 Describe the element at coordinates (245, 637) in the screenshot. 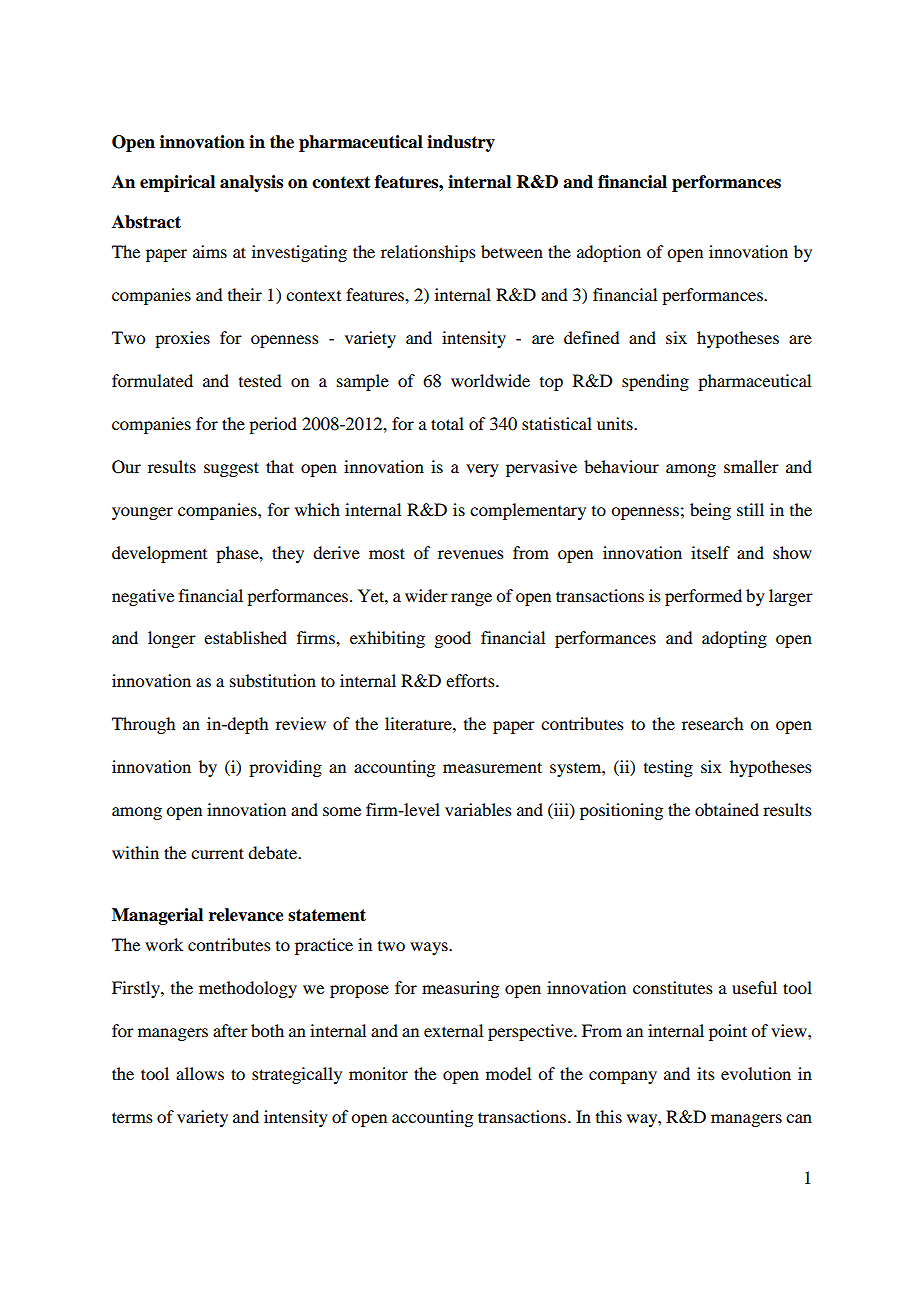

I see `established` at that location.
